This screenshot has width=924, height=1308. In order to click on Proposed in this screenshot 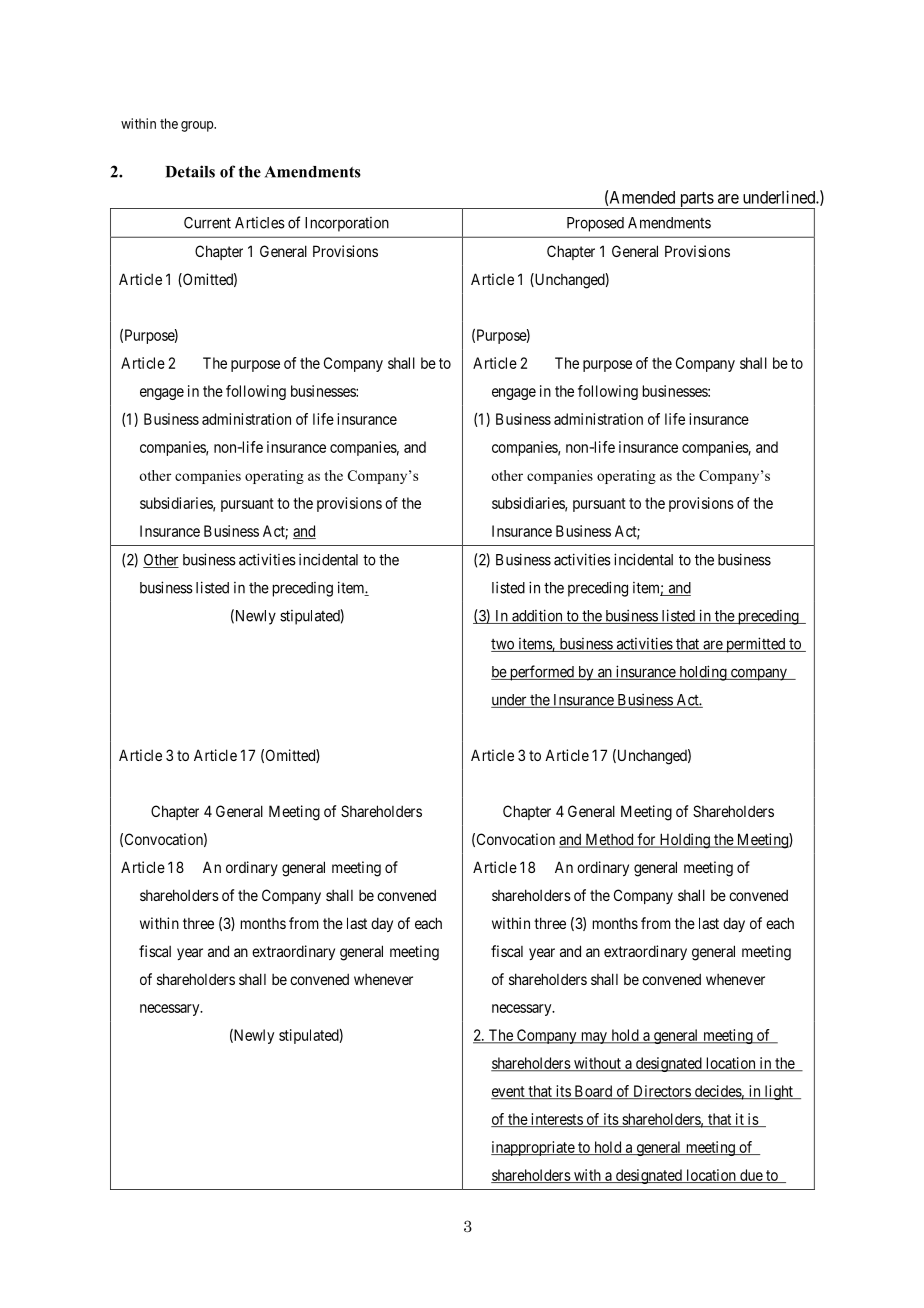, I will do `click(595, 224)`.
